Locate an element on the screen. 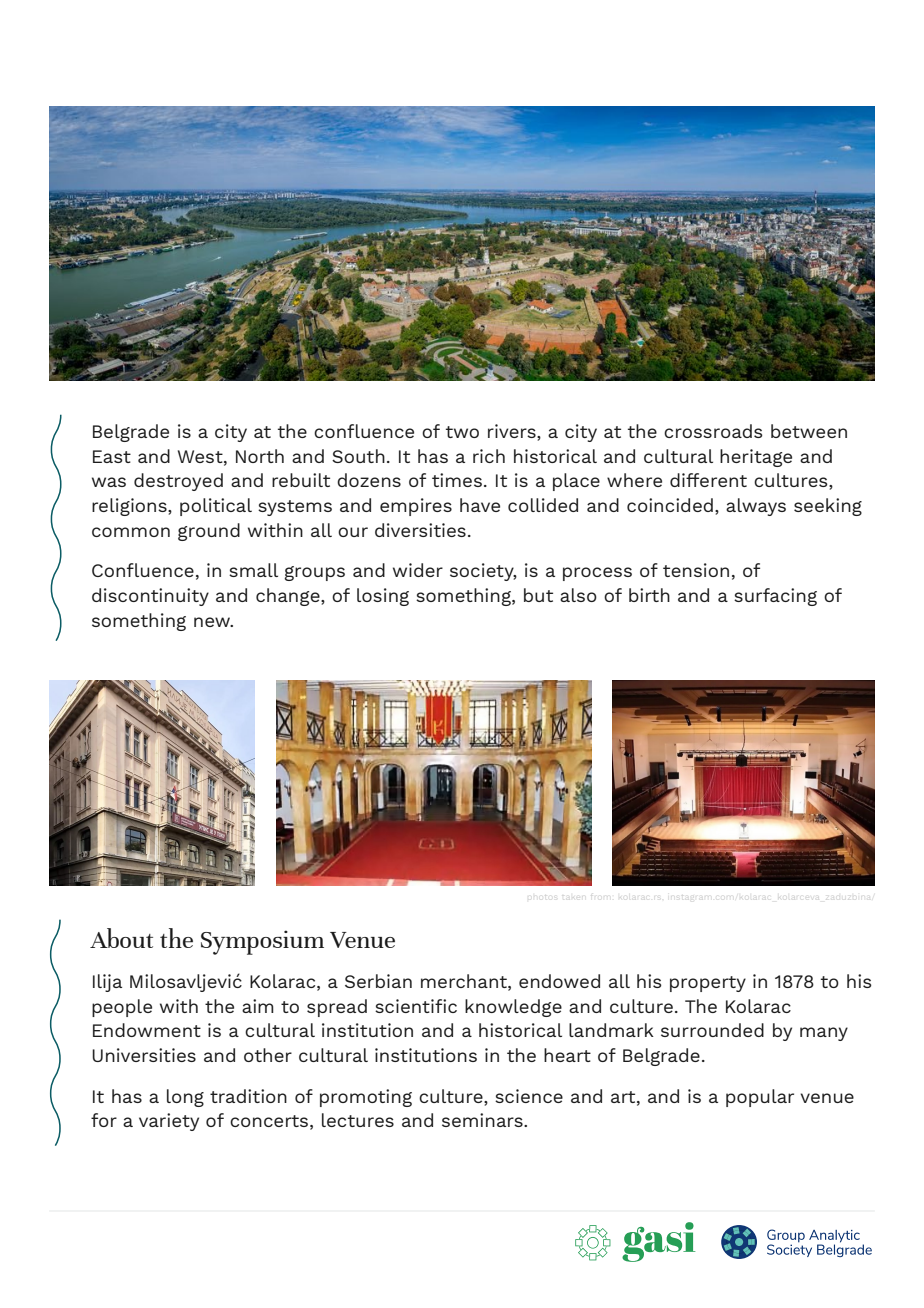 This screenshot has height=1308, width=924. surfacing is located at coordinates (775, 597).
